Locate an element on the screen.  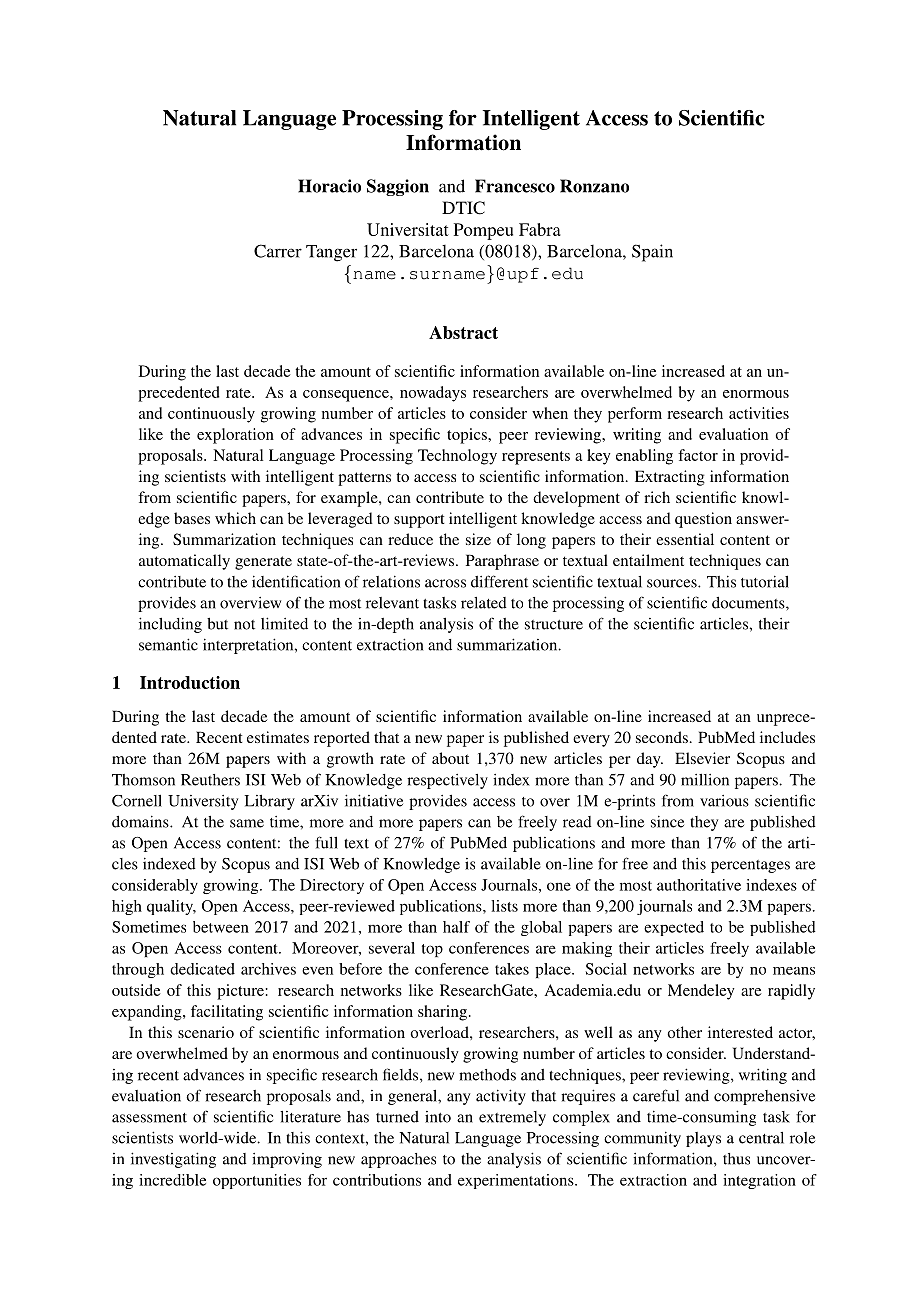
seconds is located at coordinates (662, 737).
